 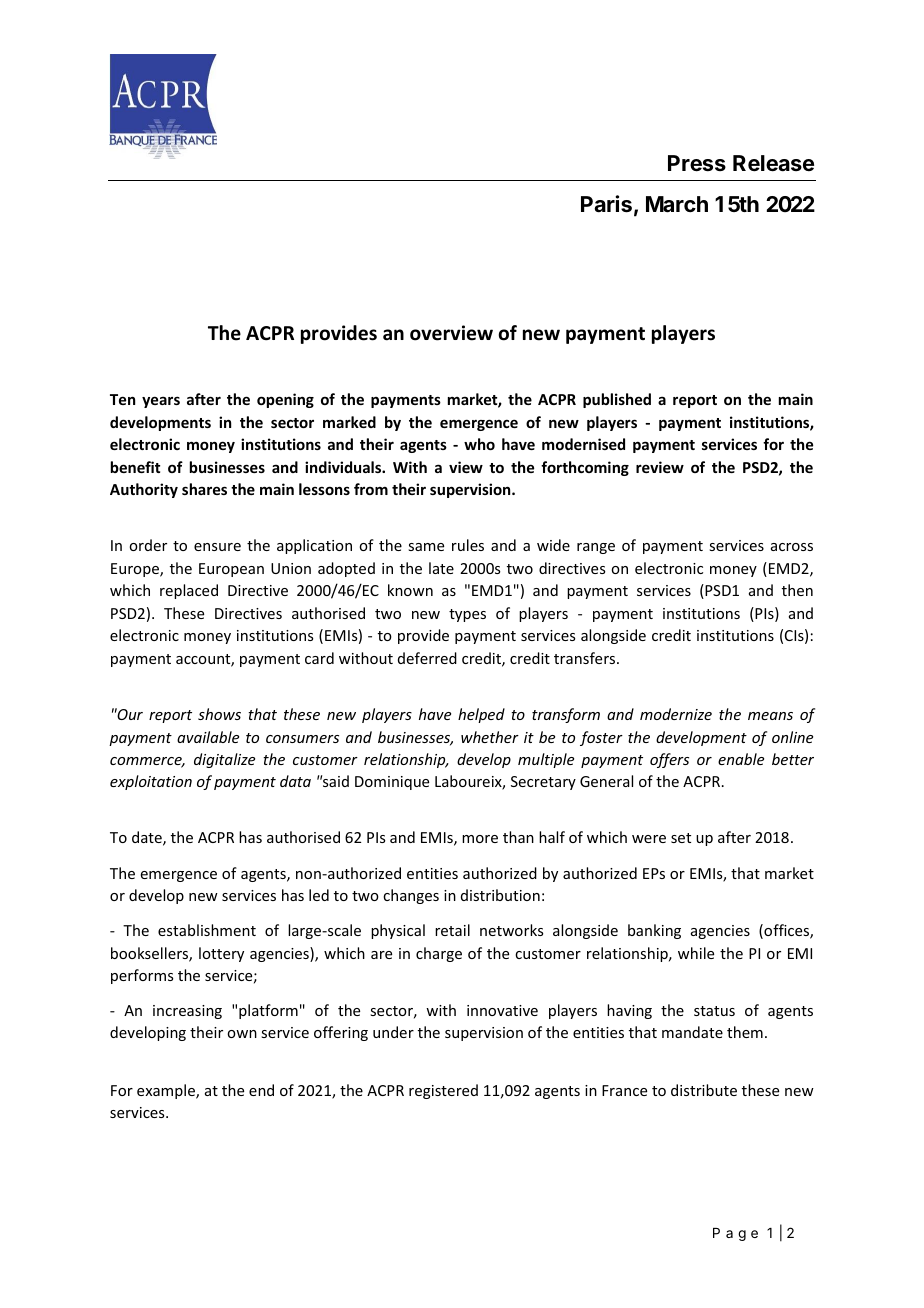 What do you see at coordinates (161, 402) in the page?
I see `years` at bounding box center [161, 402].
